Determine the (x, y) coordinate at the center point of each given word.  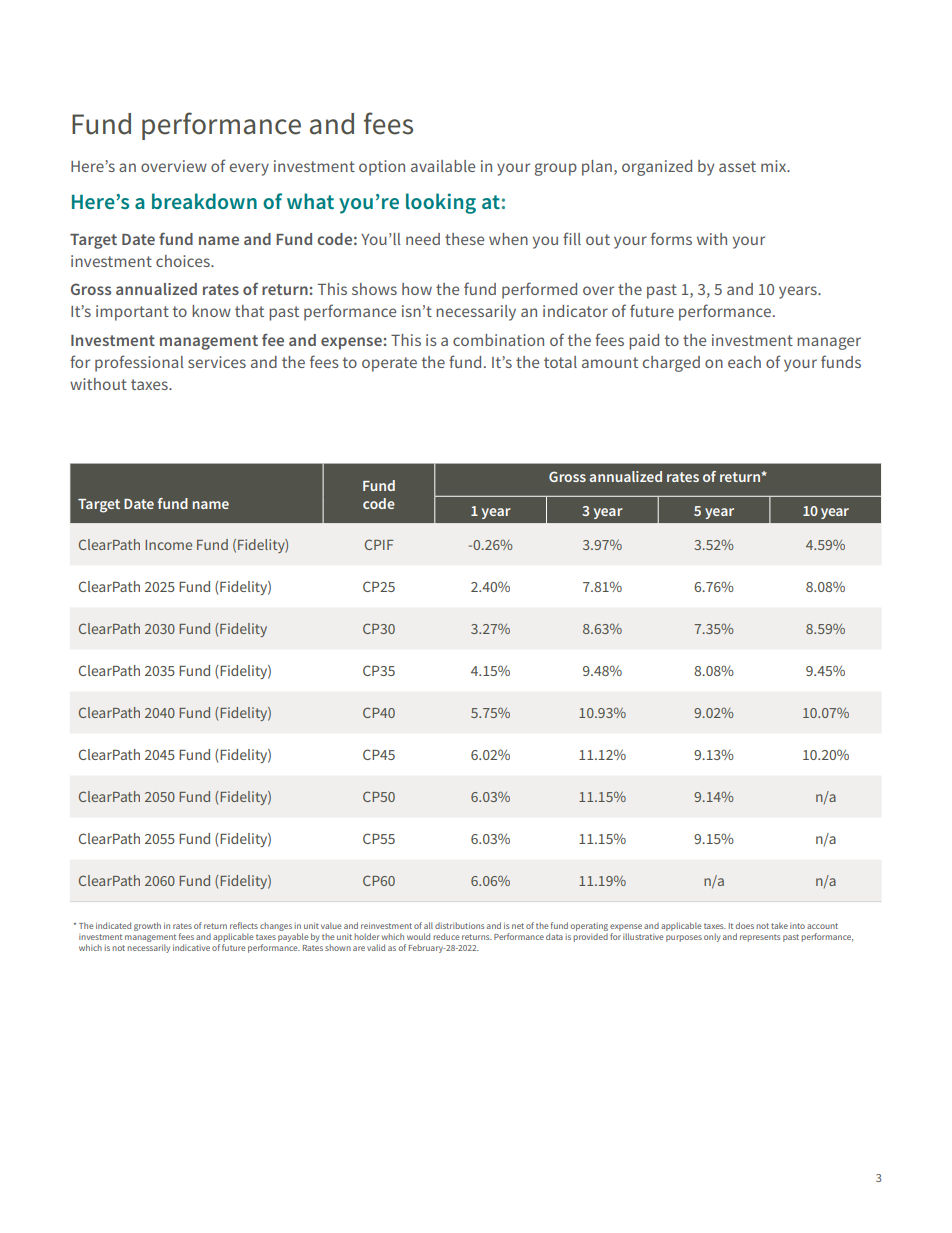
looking (441, 203)
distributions (459, 925)
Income (168, 545)
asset (737, 166)
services (217, 362)
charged (671, 364)
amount (610, 362)
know (211, 311)
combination (498, 340)
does (745, 925)
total (560, 362)
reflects (244, 925)
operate (389, 364)
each (744, 362)
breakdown (204, 201)
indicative (191, 947)
